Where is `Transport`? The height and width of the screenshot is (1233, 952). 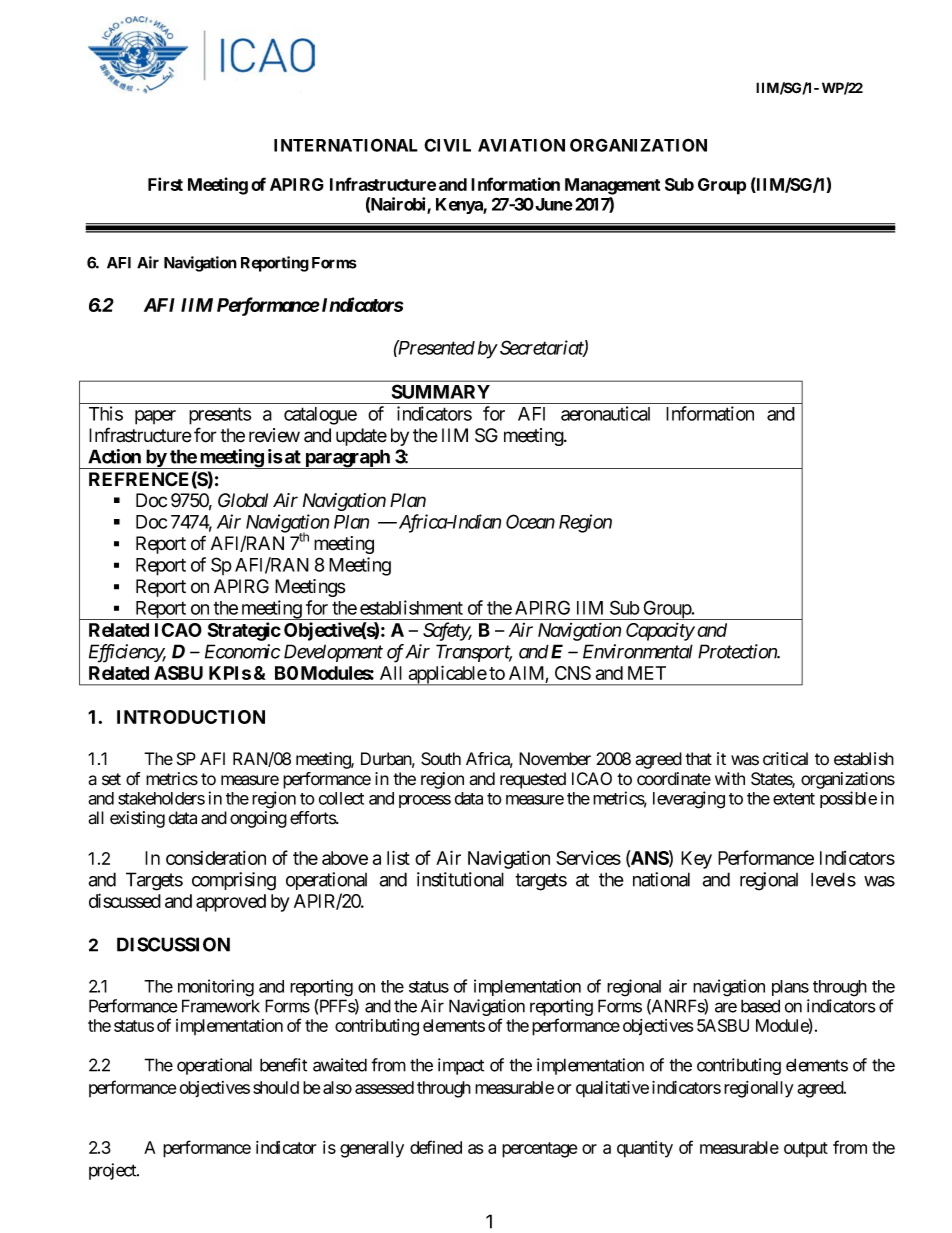
Transport is located at coordinates (474, 653).
